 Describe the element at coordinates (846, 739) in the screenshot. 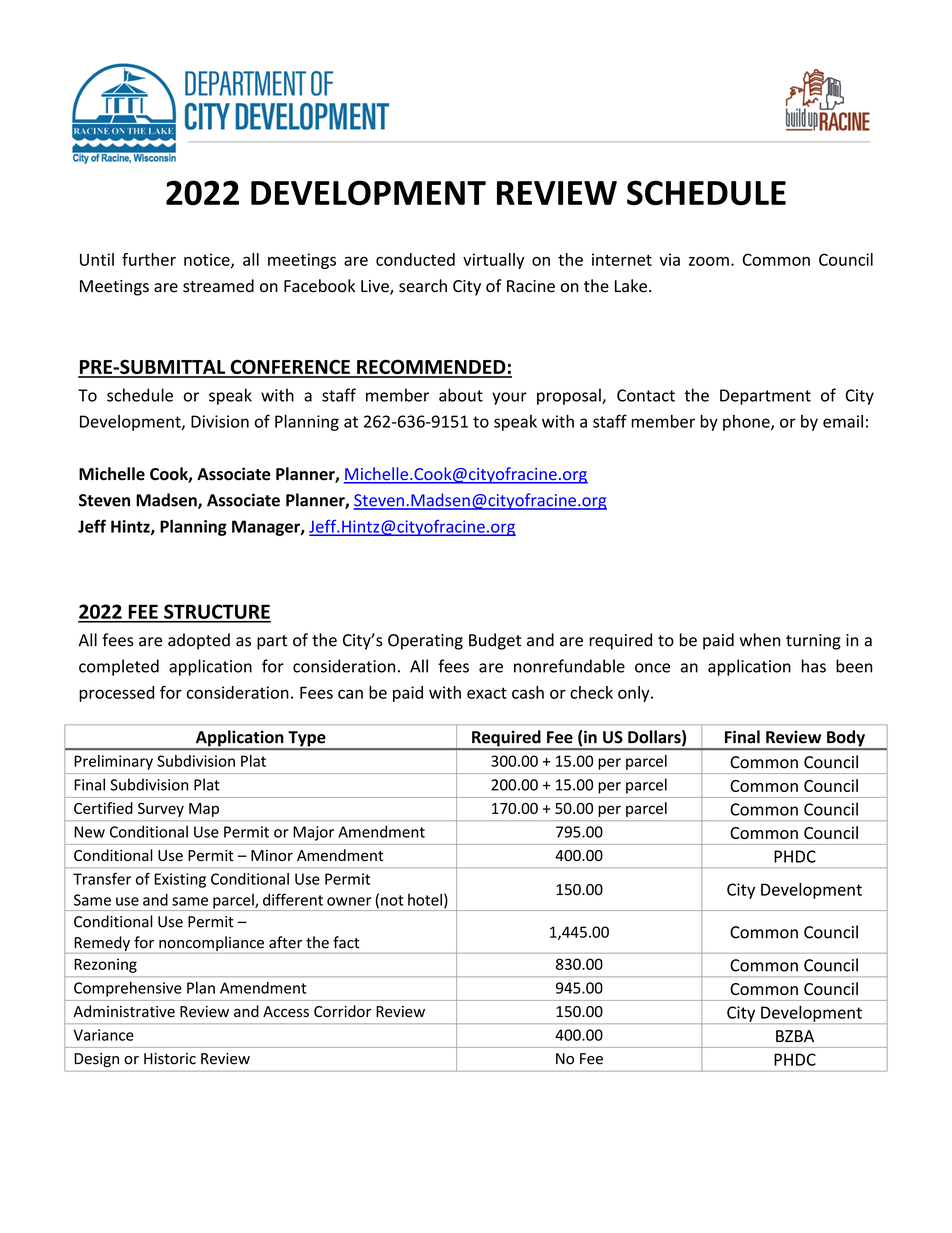

I see `Body` at that location.
